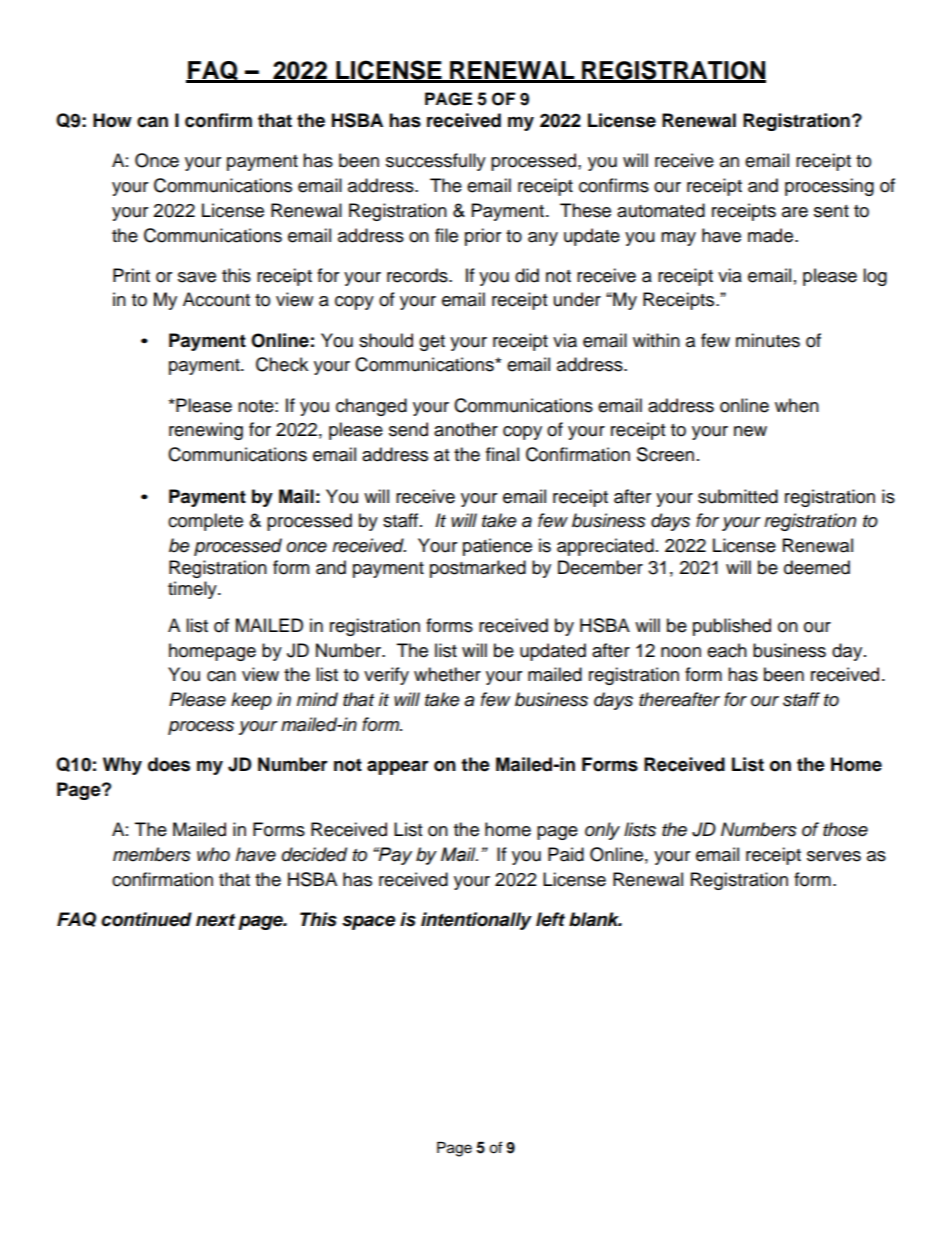 This screenshot has height=1233, width=952. Describe the element at coordinates (834, 856) in the screenshot. I see `serves` at that location.
